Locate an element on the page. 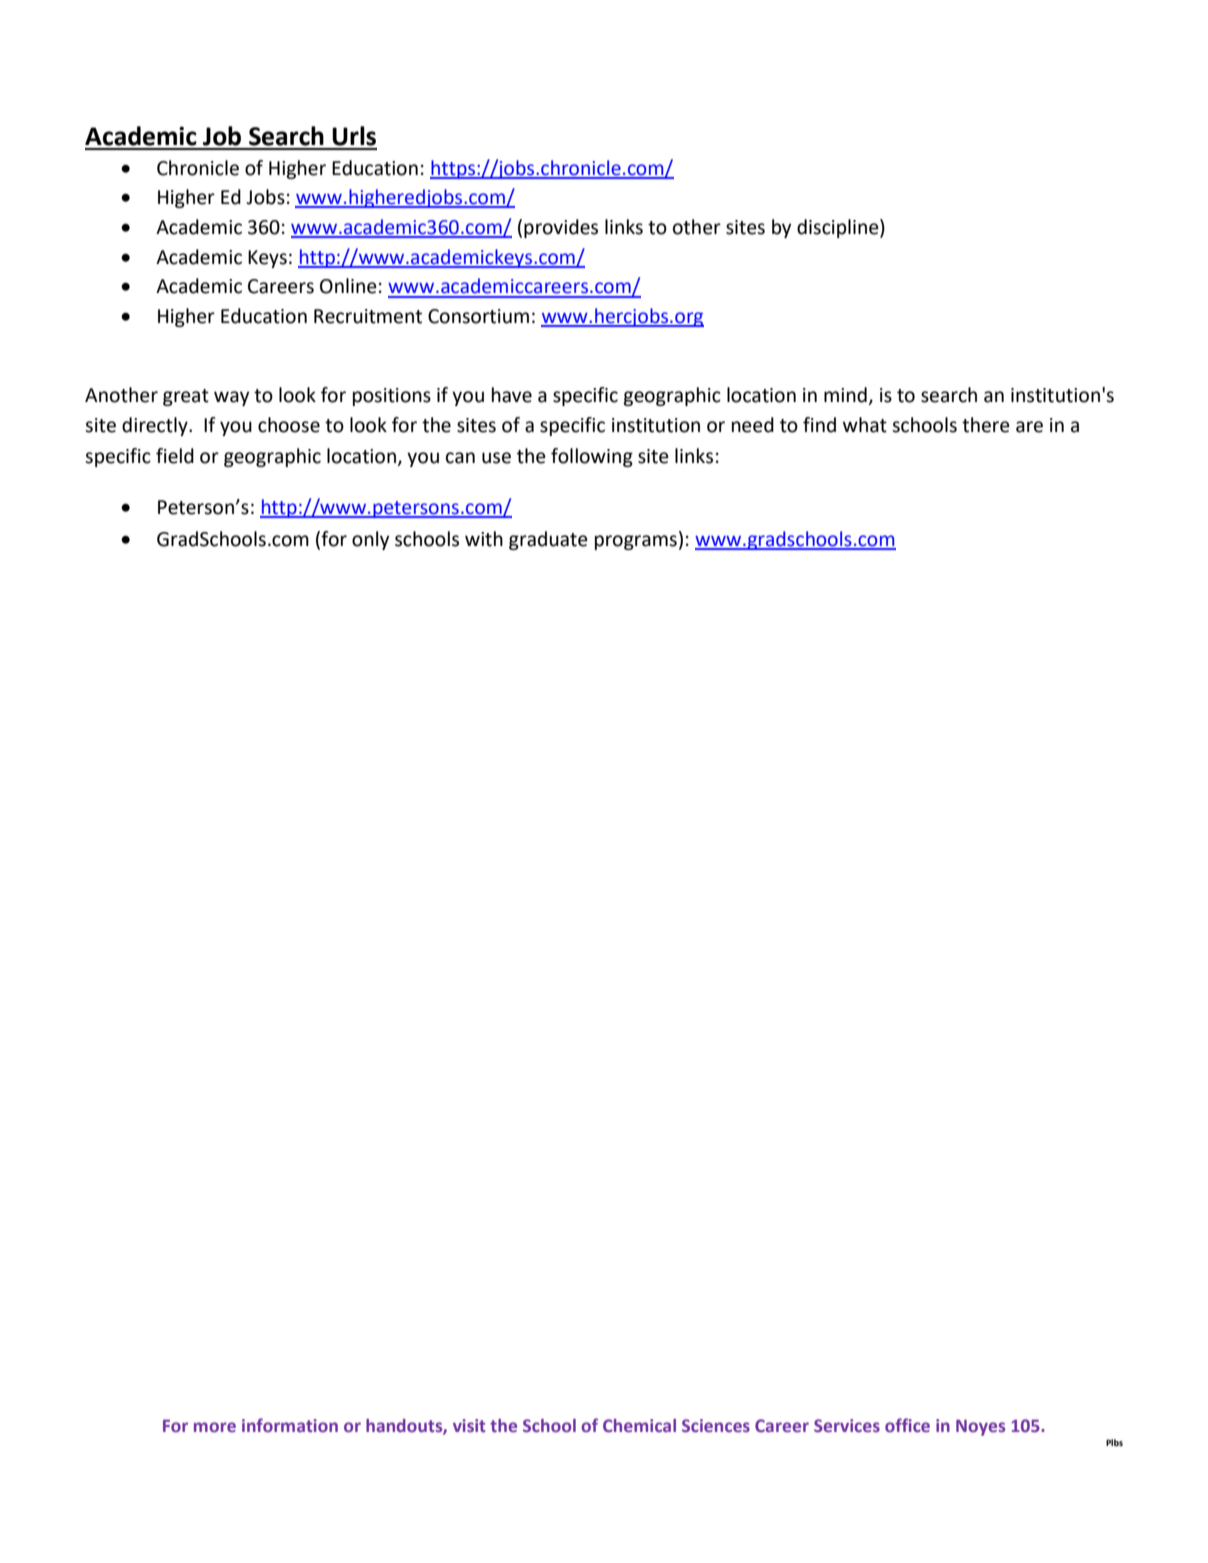 This document has height=1563, width=1208. there is located at coordinates (986, 425).
